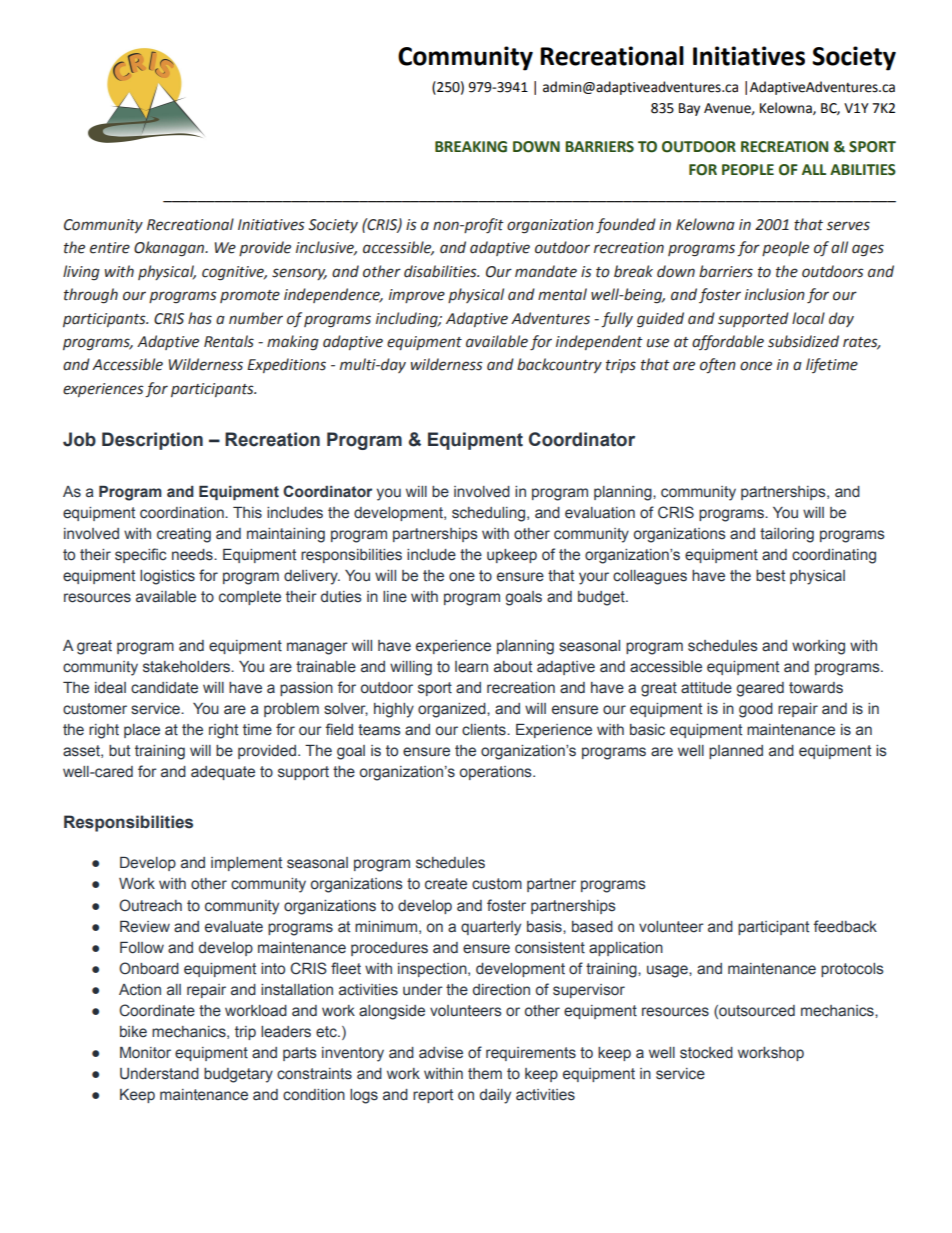 This screenshot has height=1233, width=952. Describe the element at coordinates (462, 577) in the screenshot. I see `one` at that location.
